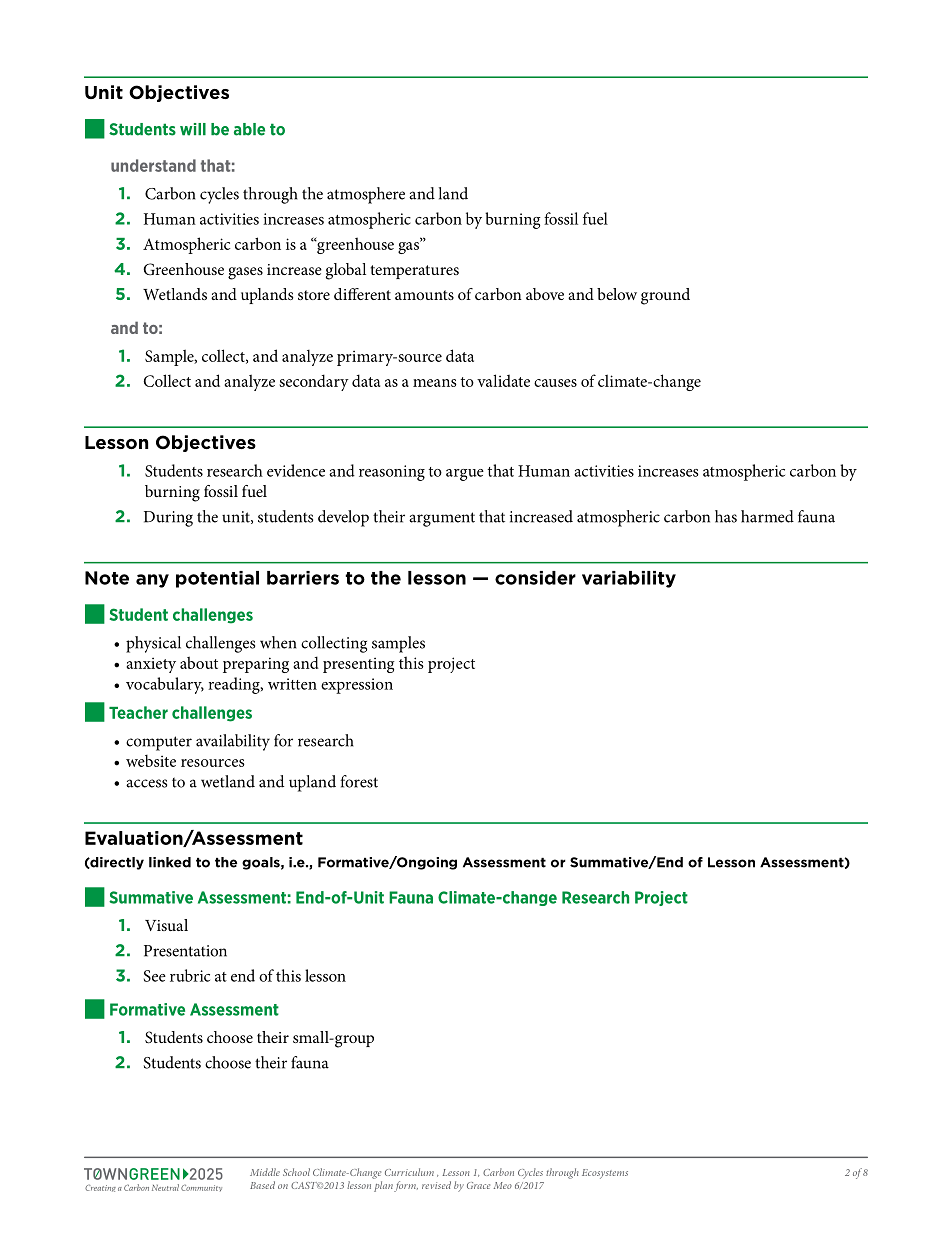  What do you see at coordinates (265, 1172) in the page?
I see `Middle` at bounding box center [265, 1172].
